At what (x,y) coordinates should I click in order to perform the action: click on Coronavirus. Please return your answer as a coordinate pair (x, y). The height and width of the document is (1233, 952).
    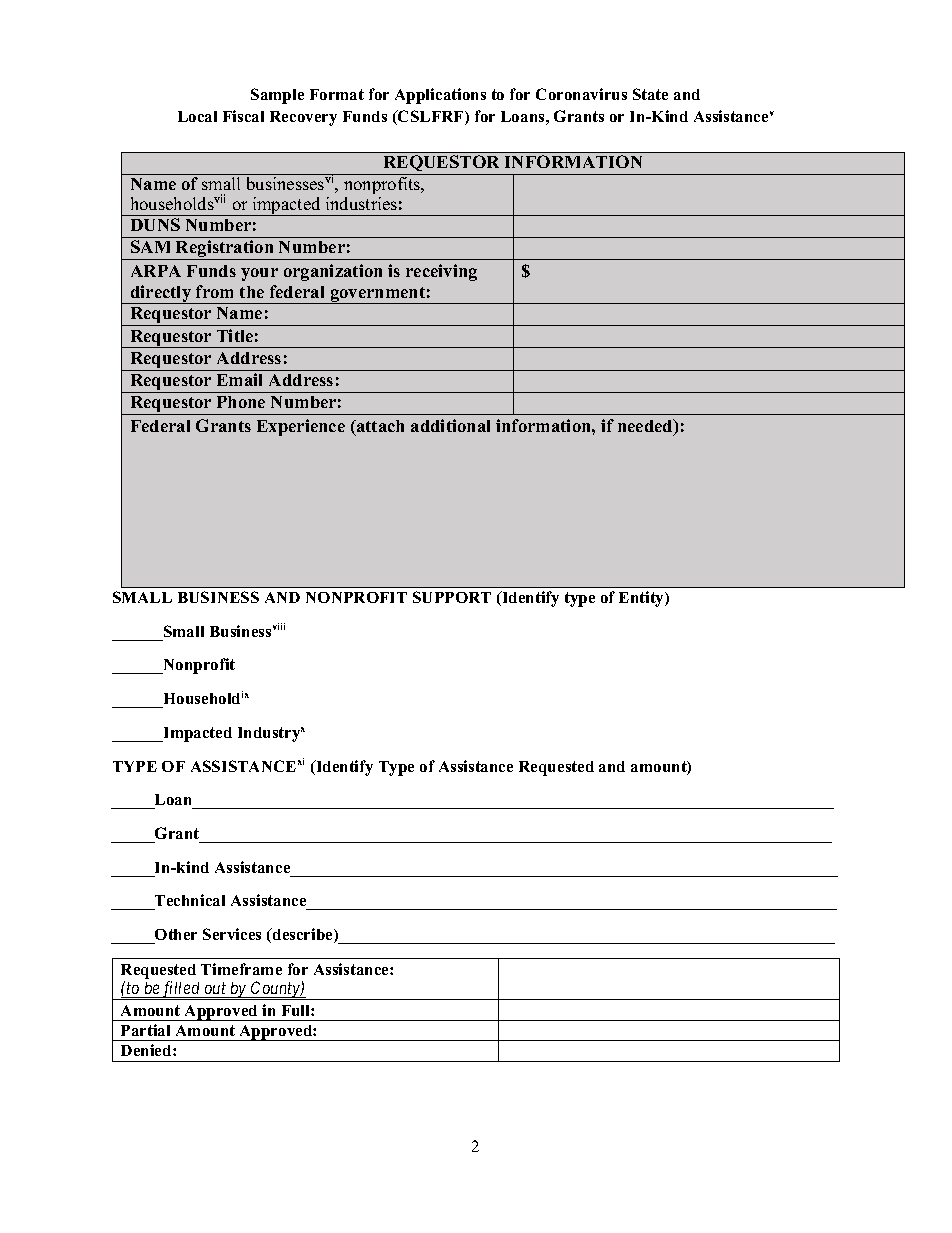
    Looking at the image, I should click on (581, 94).
